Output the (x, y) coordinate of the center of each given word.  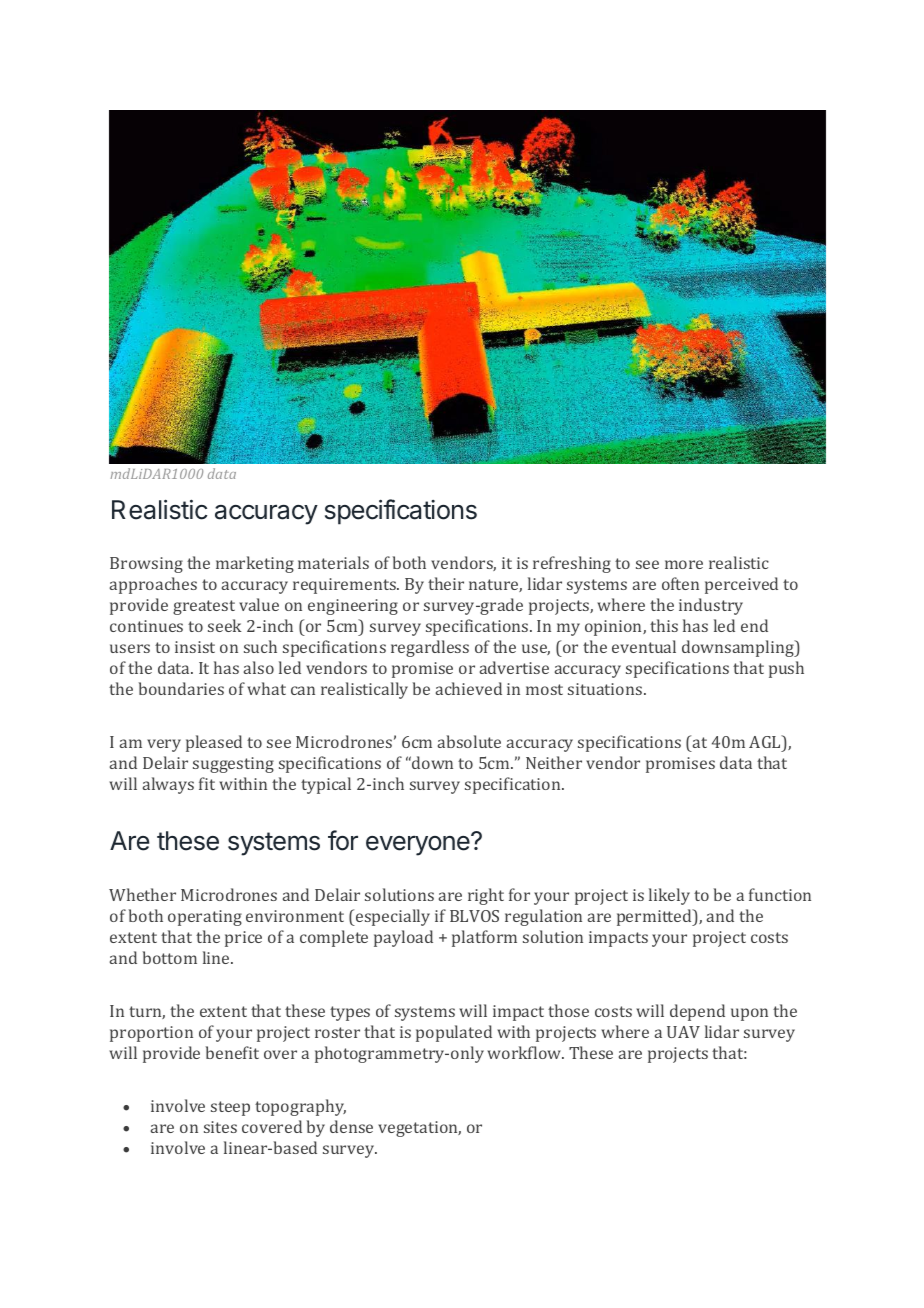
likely (669, 896)
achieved (469, 688)
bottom (170, 957)
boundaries (181, 688)
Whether (142, 894)
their (446, 583)
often (680, 583)
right (486, 896)
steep (230, 1108)
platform (484, 938)
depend (697, 1012)
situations (606, 689)
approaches (153, 585)
